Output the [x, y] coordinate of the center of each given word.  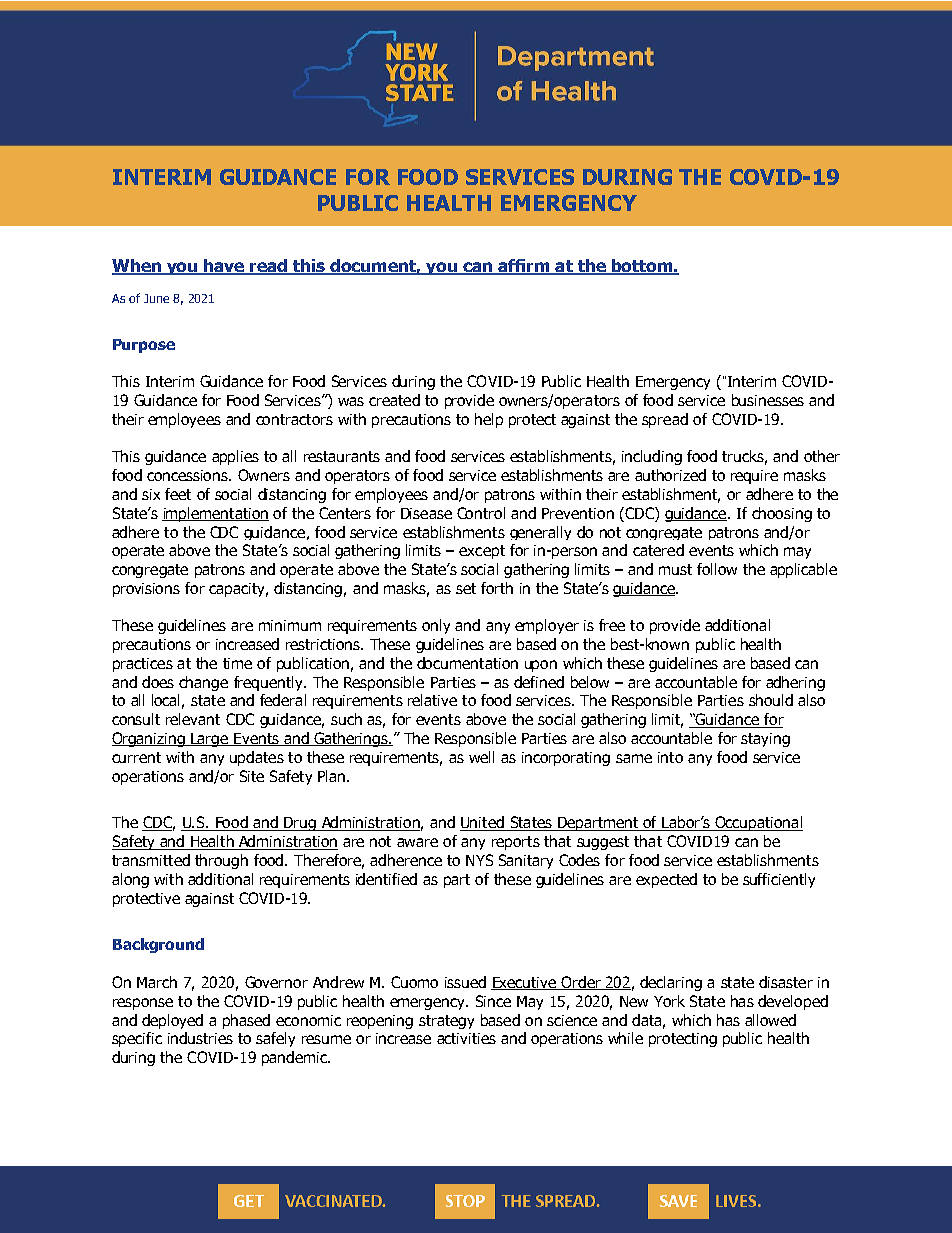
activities [466, 1038]
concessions [188, 475]
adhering [795, 683]
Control [481, 513]
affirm [524, 267]
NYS [479, 860]
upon [541, 666]
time [237, 663]
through [221, 861]
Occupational [758, 823]
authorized [670, 475]
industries [200, 1038]
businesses [768, 400]
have [224, 267]
